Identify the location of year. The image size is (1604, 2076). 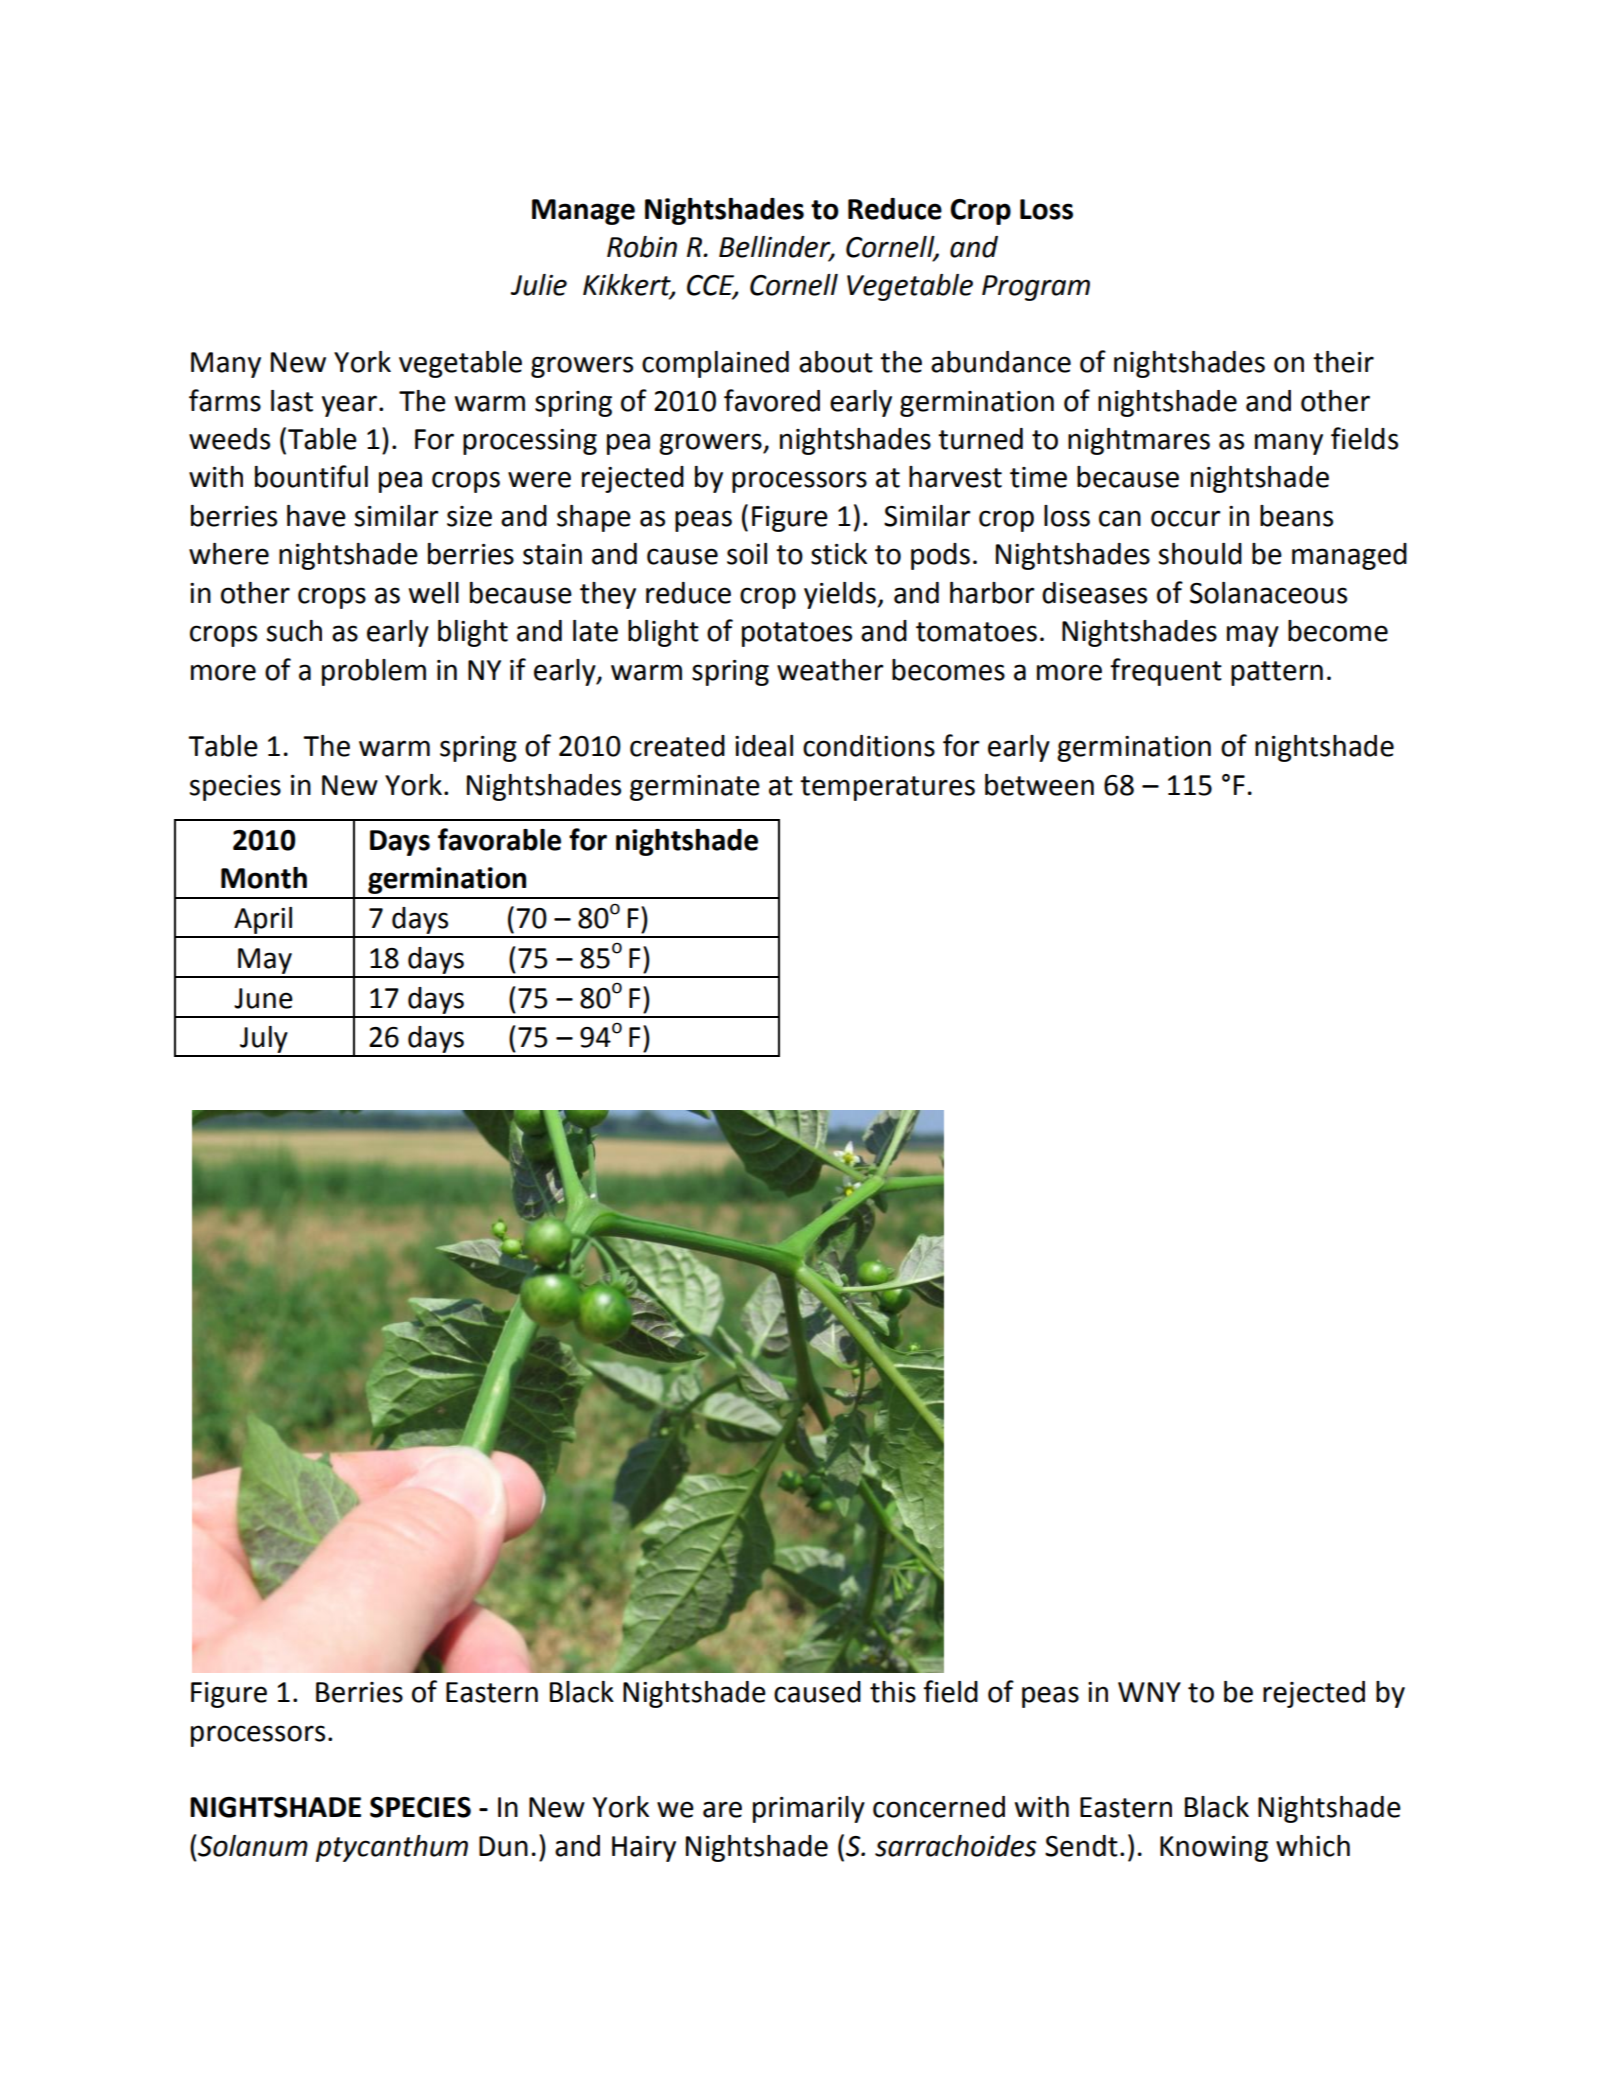
(349, 406).
